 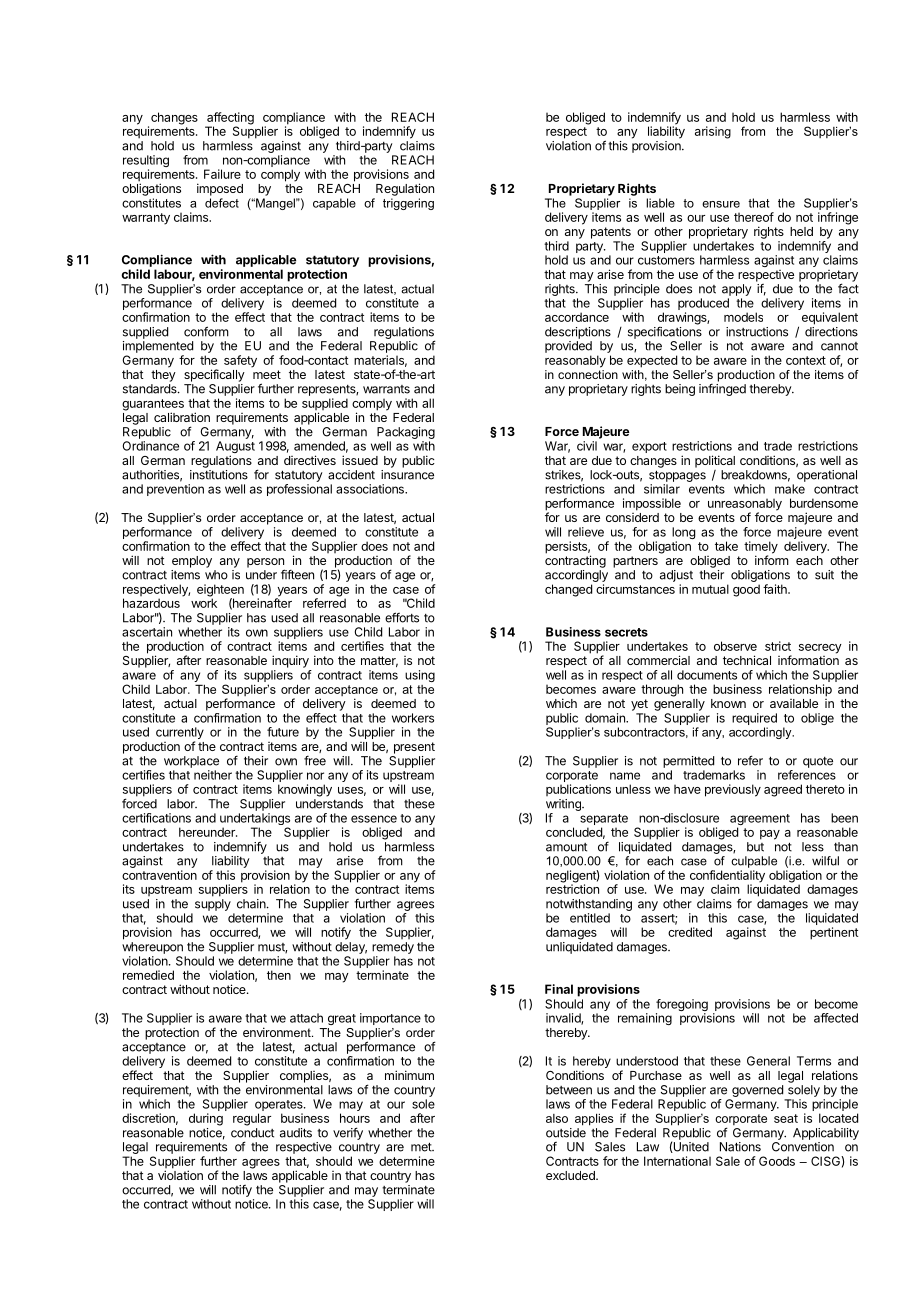 What do you see at coordinates (219, 475) in the screenshot?
I see `institutions` at bounding box center [219, 475].
